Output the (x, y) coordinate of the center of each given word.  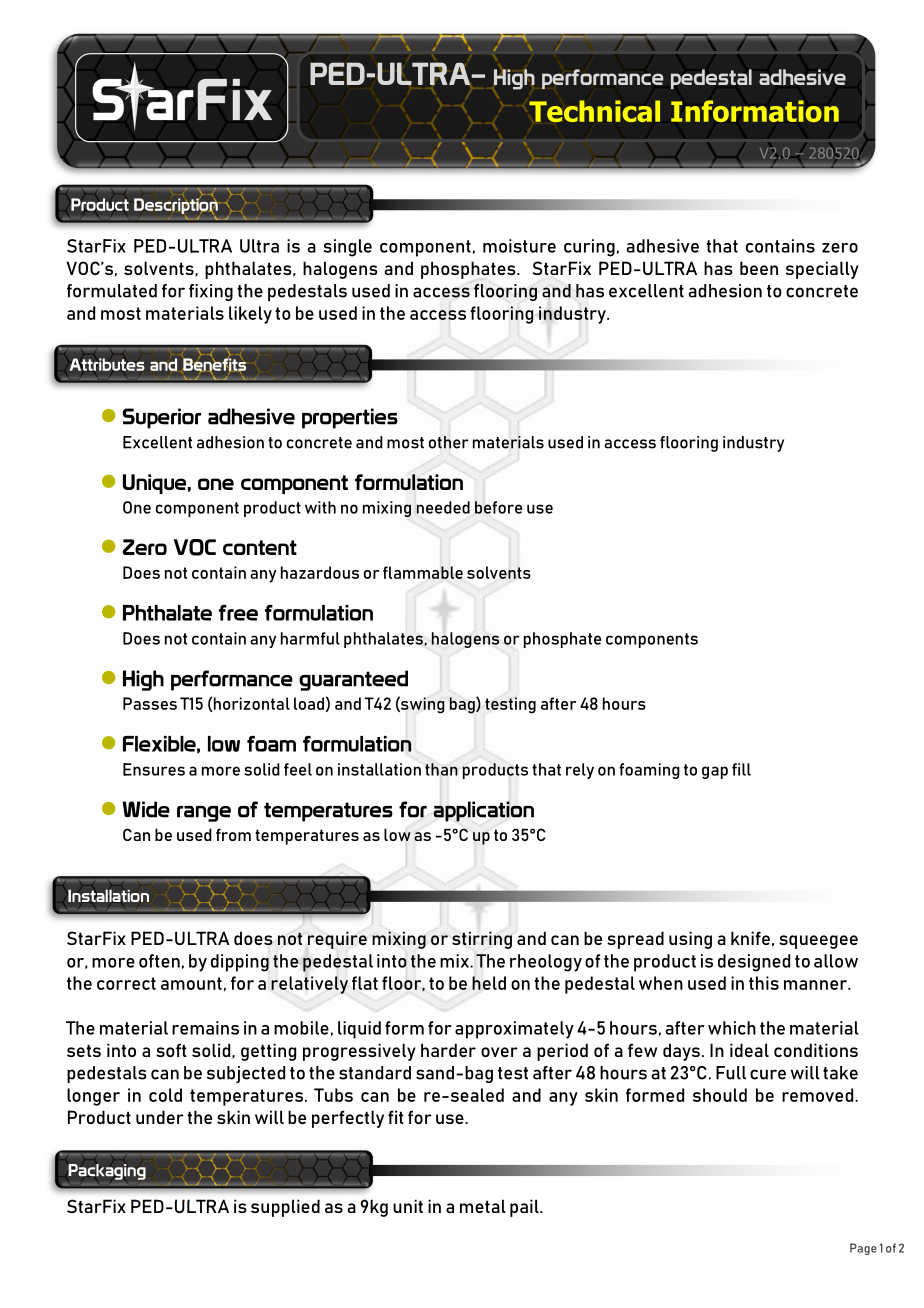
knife (750, 938)
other (449, 442)
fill (741, 769)
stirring (482, 940)
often (159, 961)
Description (176, 206)
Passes (150, 703)
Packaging (107, 1172)
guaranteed (353, 680)
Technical (594, 111)
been (759, 268)
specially (822, 270)
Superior (161, 418)
